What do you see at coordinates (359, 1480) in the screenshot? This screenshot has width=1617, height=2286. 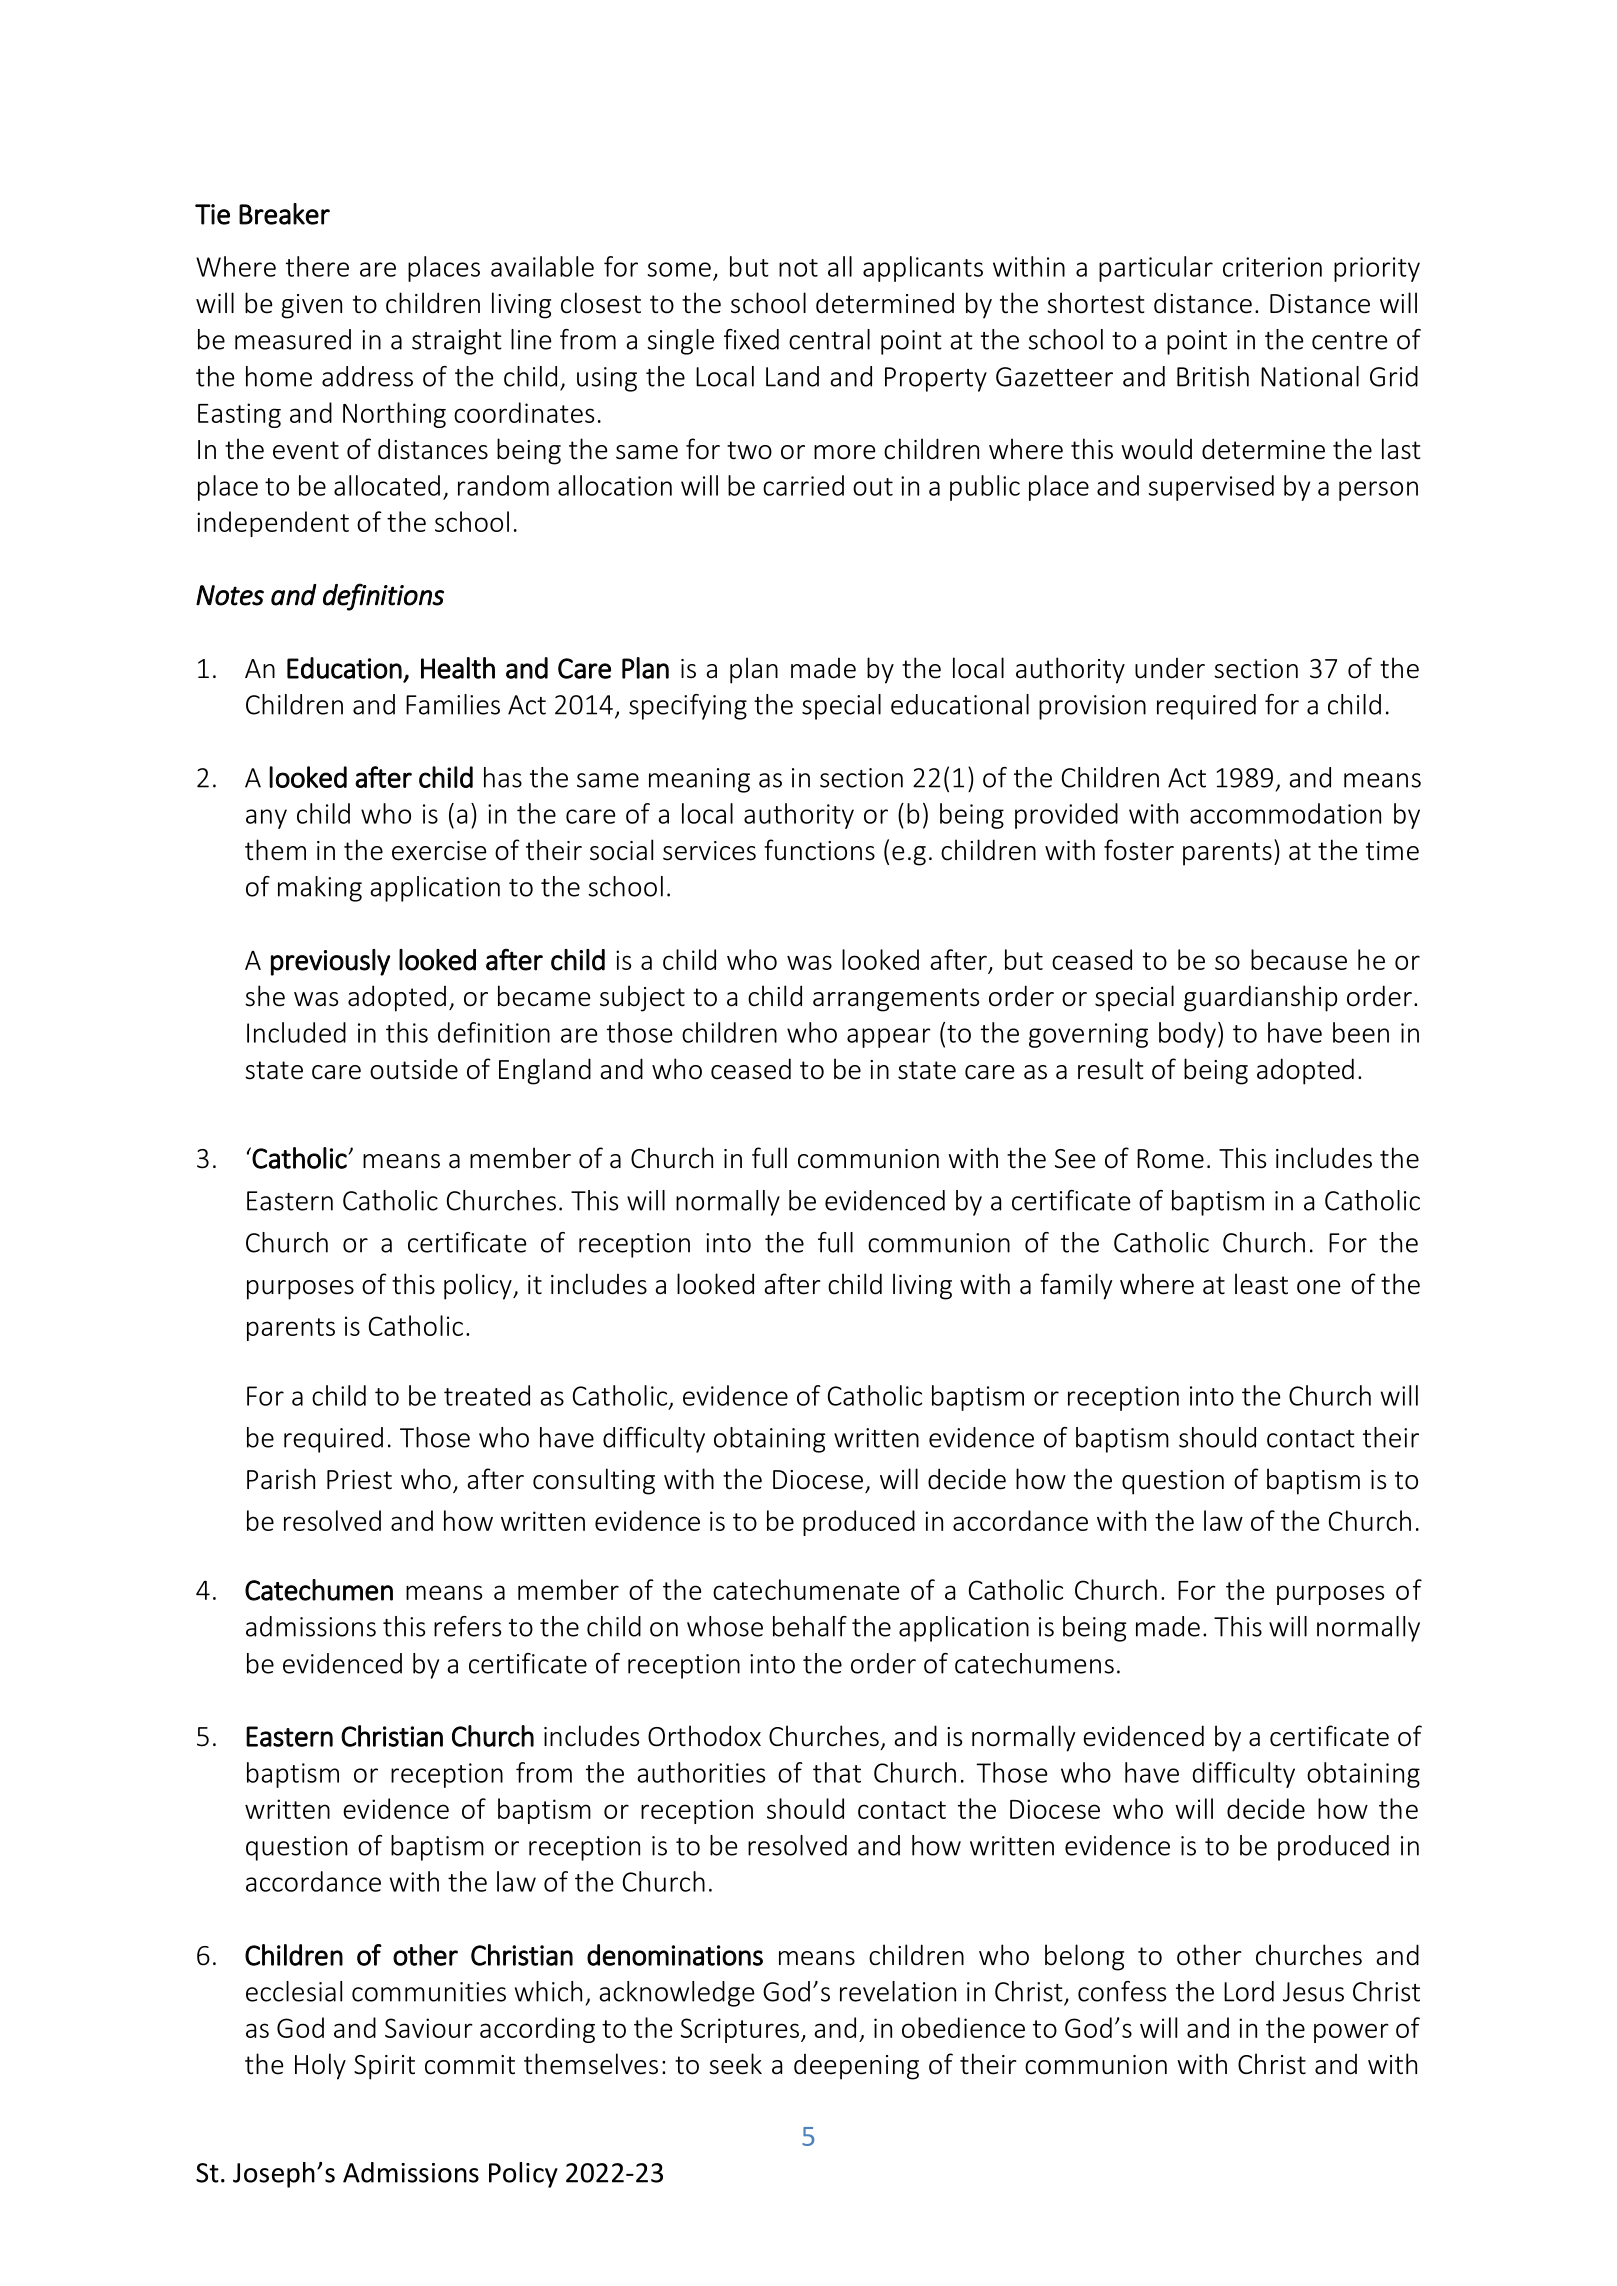 I see `Priest` at bounding box center [359, 1480].
